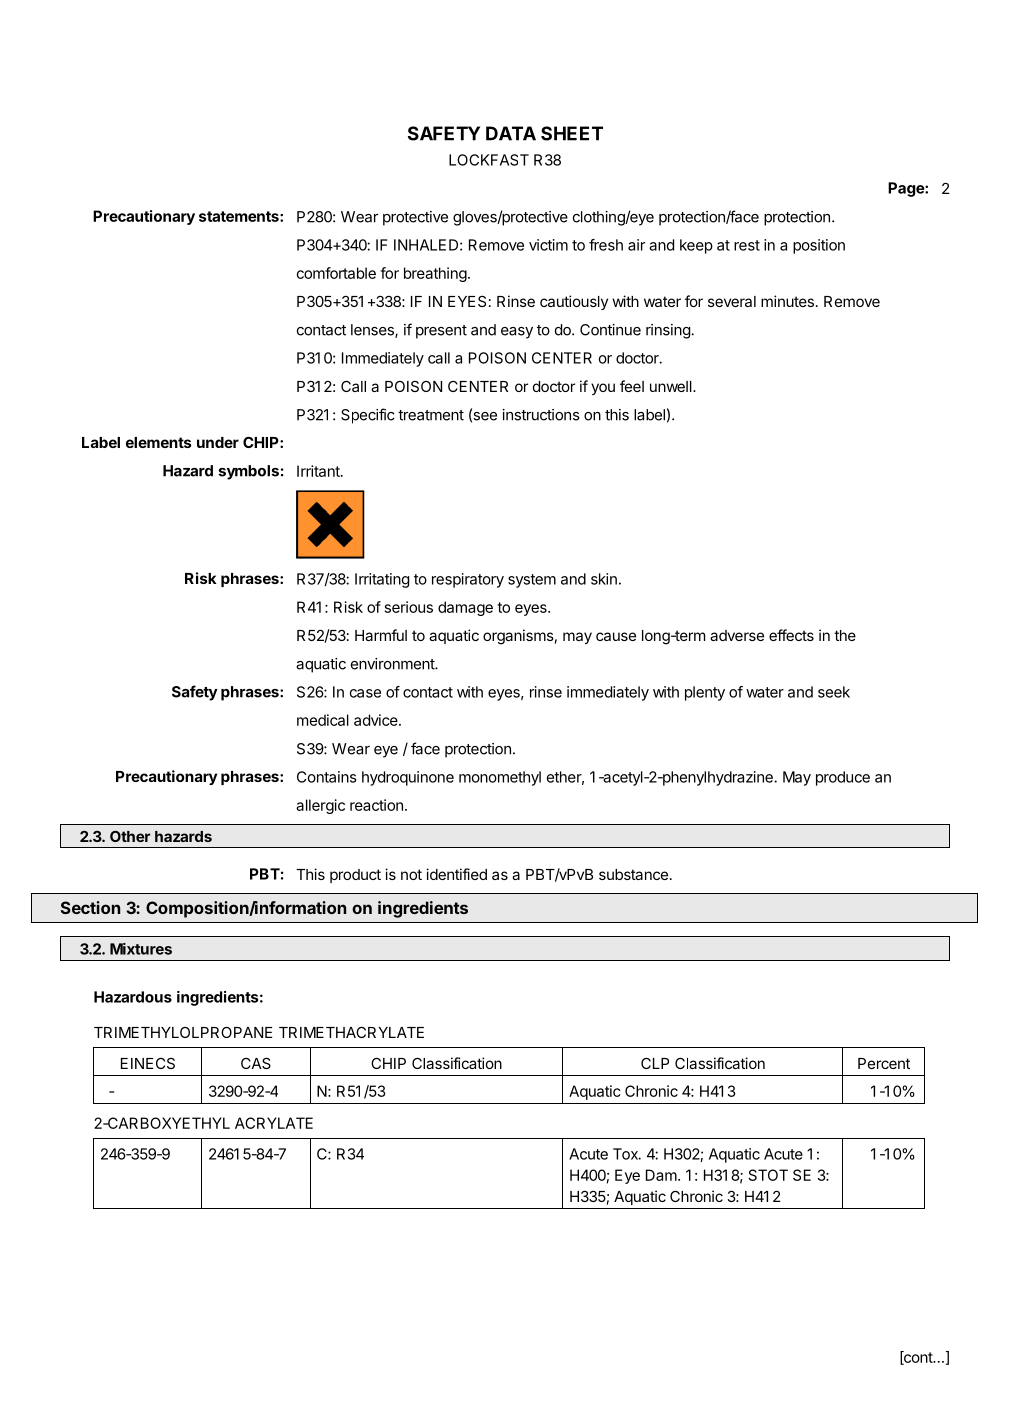  What do you see at coordinates (843, 778) in the screenshot?
I see `produce` at bounding box center [843, 778].
